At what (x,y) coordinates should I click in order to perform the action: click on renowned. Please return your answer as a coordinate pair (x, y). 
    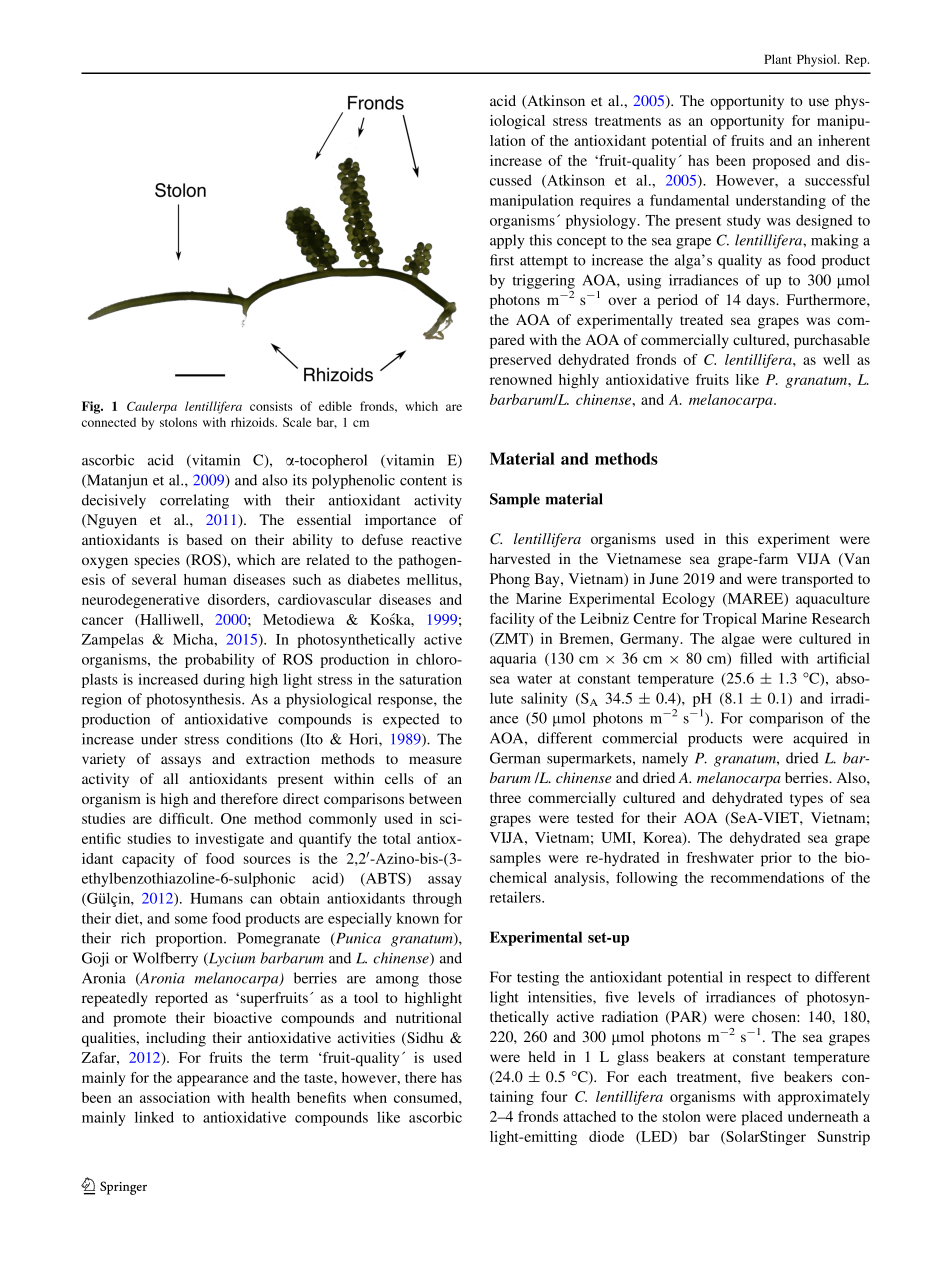
    Looking at the image, I should click on (521, 379).
